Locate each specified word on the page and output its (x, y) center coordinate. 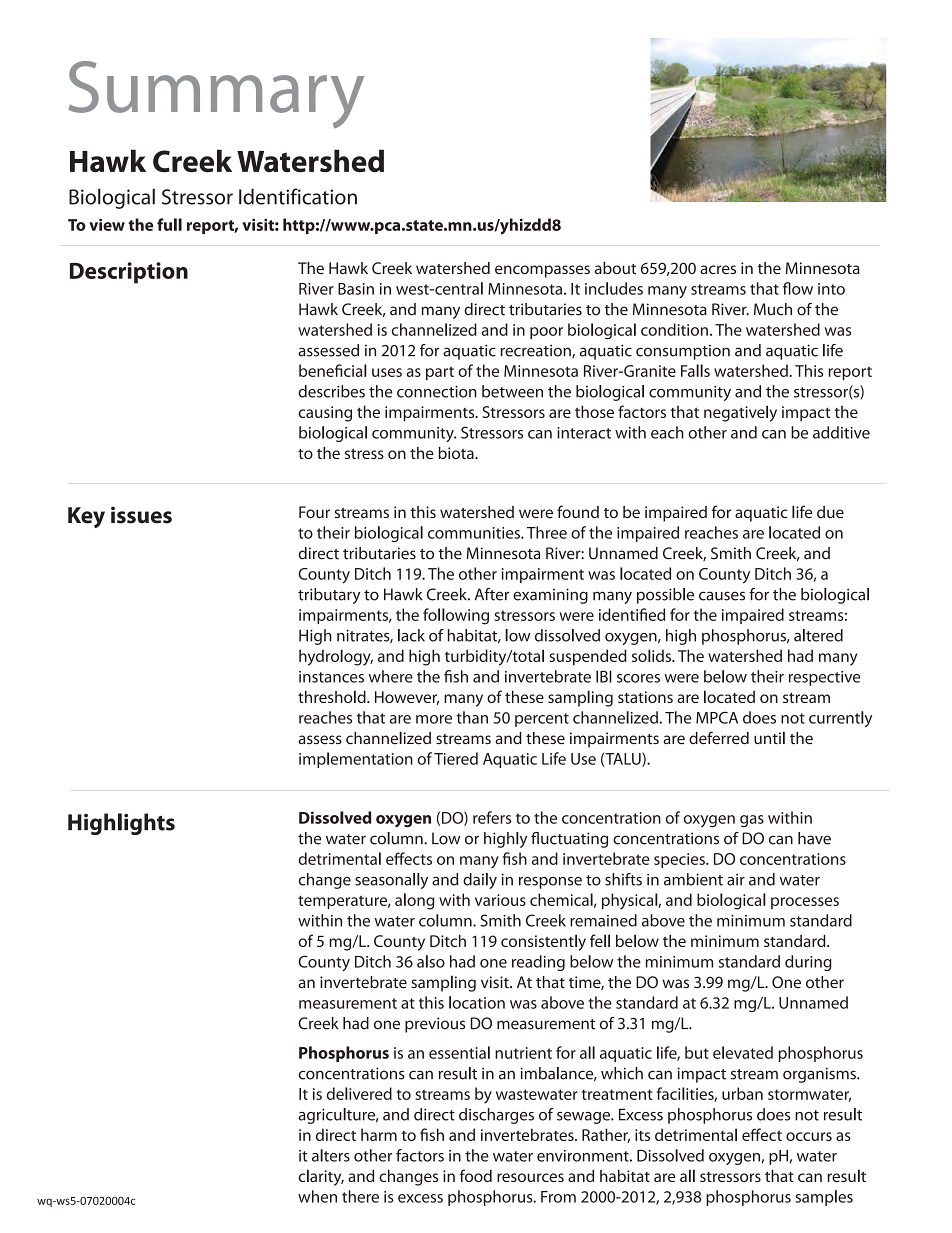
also (431, 961)
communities (475, 533)
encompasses (542, 271)
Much (773, 309)
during (808, 963)
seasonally (391, 881)
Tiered (456, 758)
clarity (321, 1177)
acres (718, 269)
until (769, 738)
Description (129, 273)
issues (141, 515)
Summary (216, 95)
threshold (333, 696)
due (830, 512)
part (440, 373)
